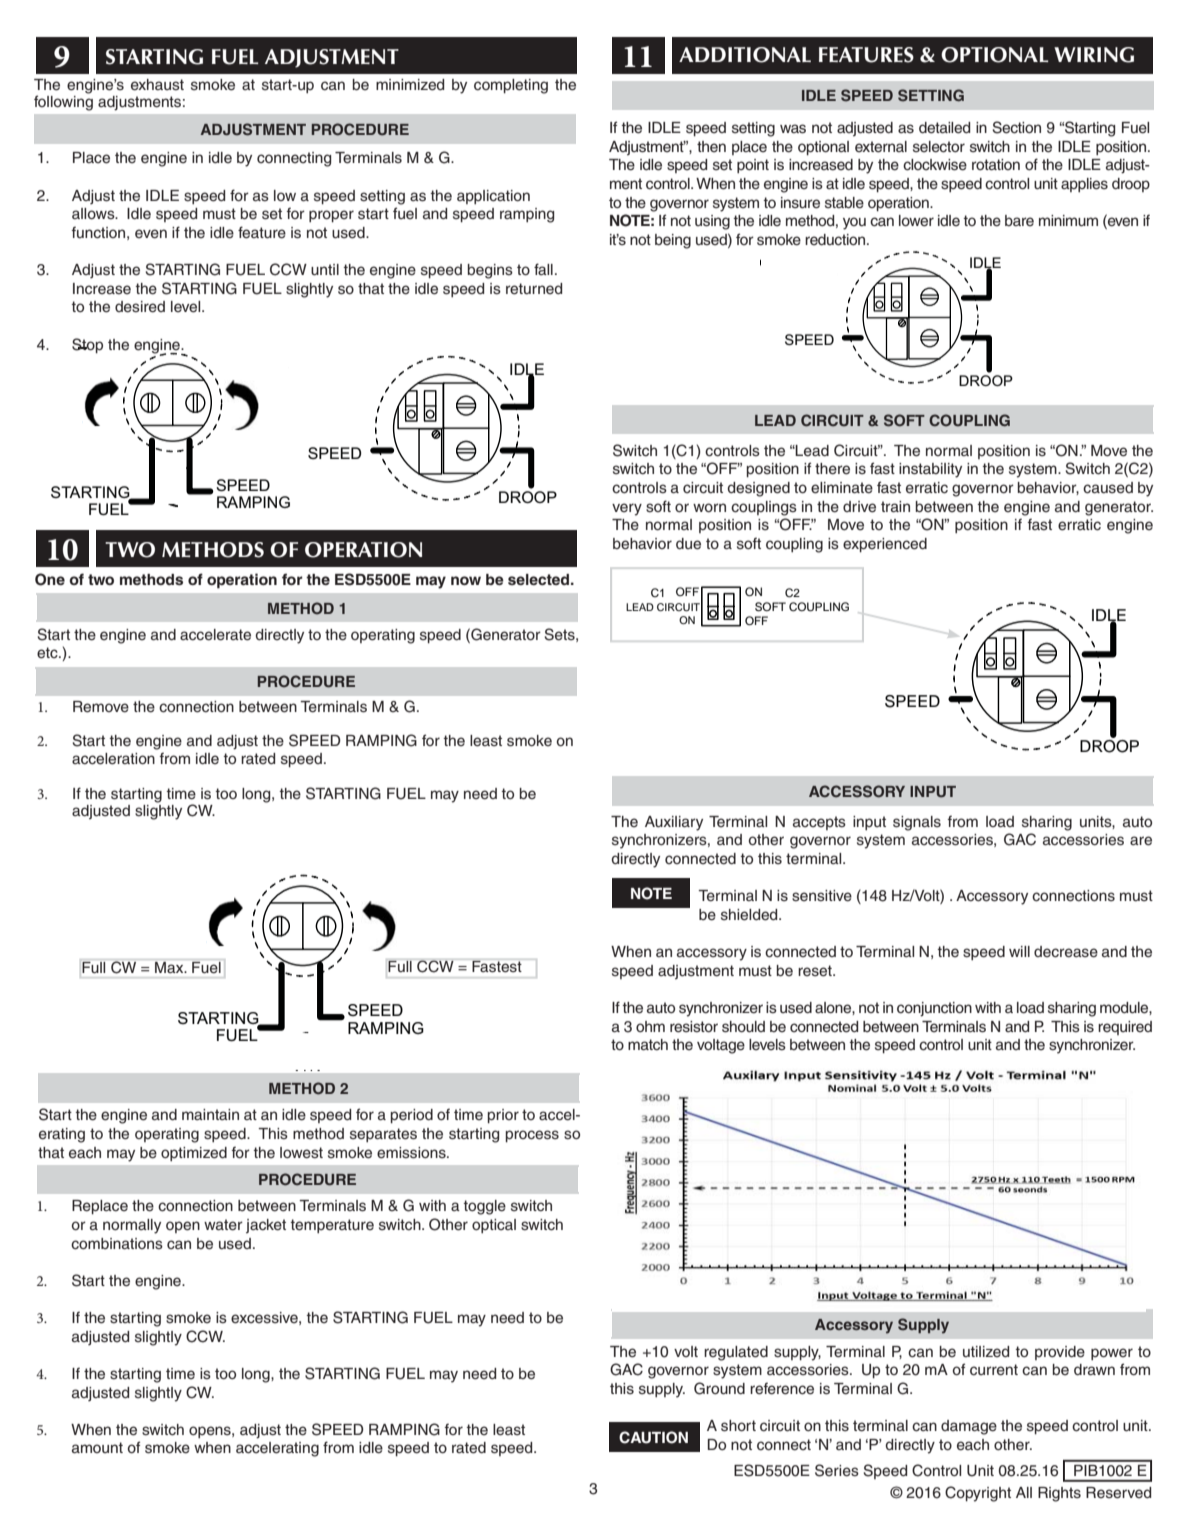 Image resolution: width=1187 pixels, height=1536 pixels. What do you see at coordinates (1016, 127) in the document?
I see `Section` at bounding box center [1016, 127].
